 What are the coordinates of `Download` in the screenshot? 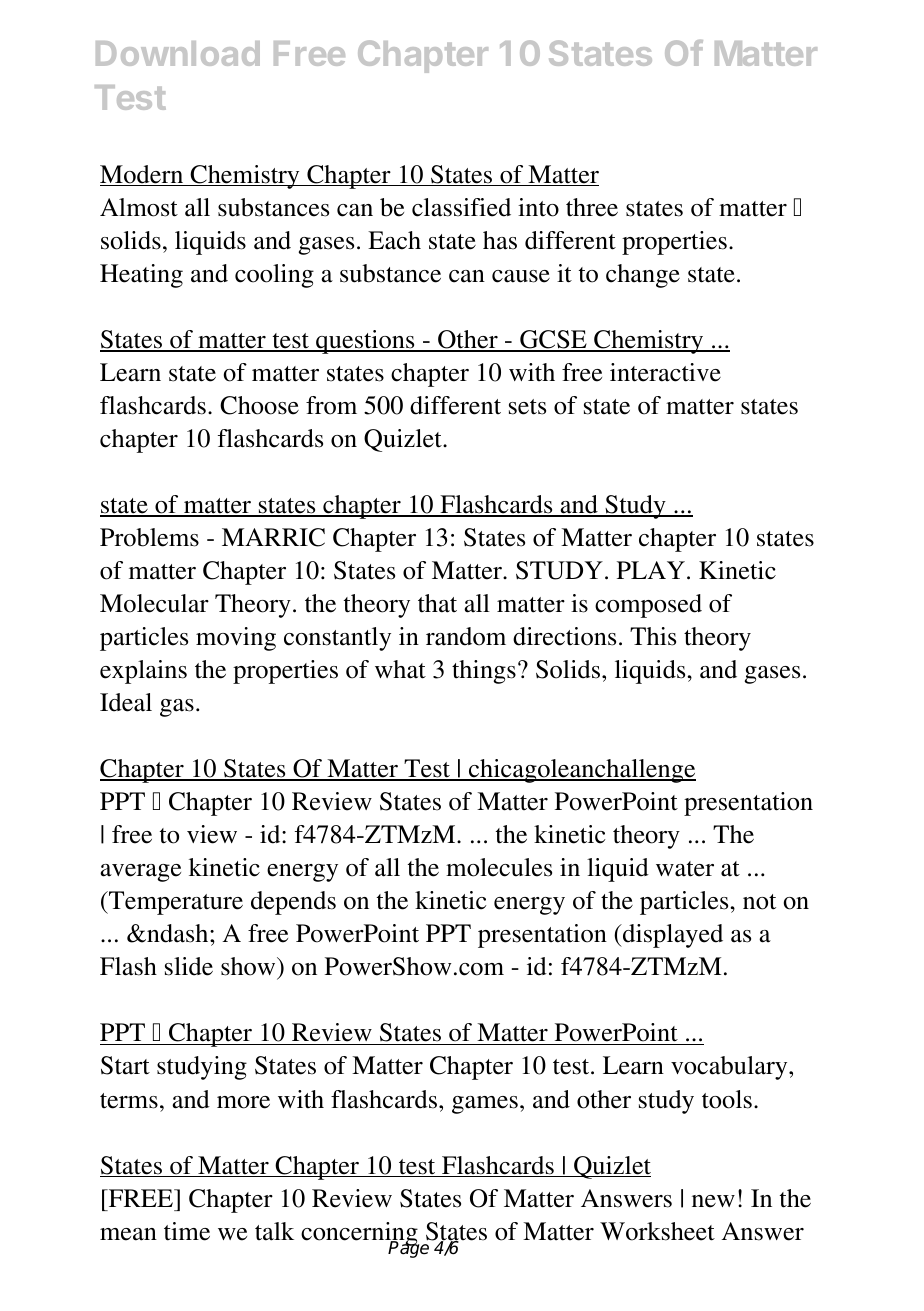 It's located at (178, 53).
